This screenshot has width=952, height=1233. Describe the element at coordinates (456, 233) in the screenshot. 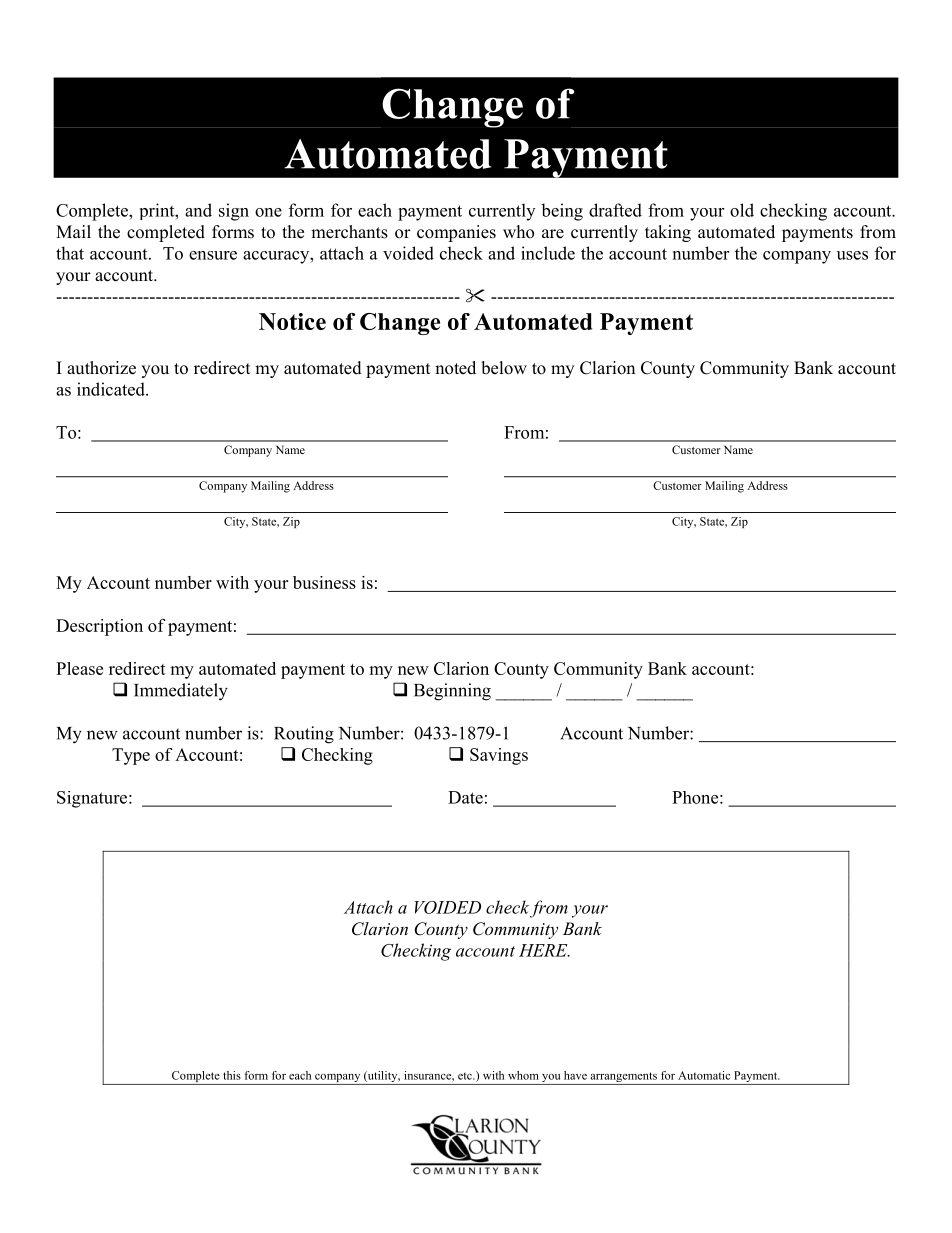

I see `companies` at that location.
